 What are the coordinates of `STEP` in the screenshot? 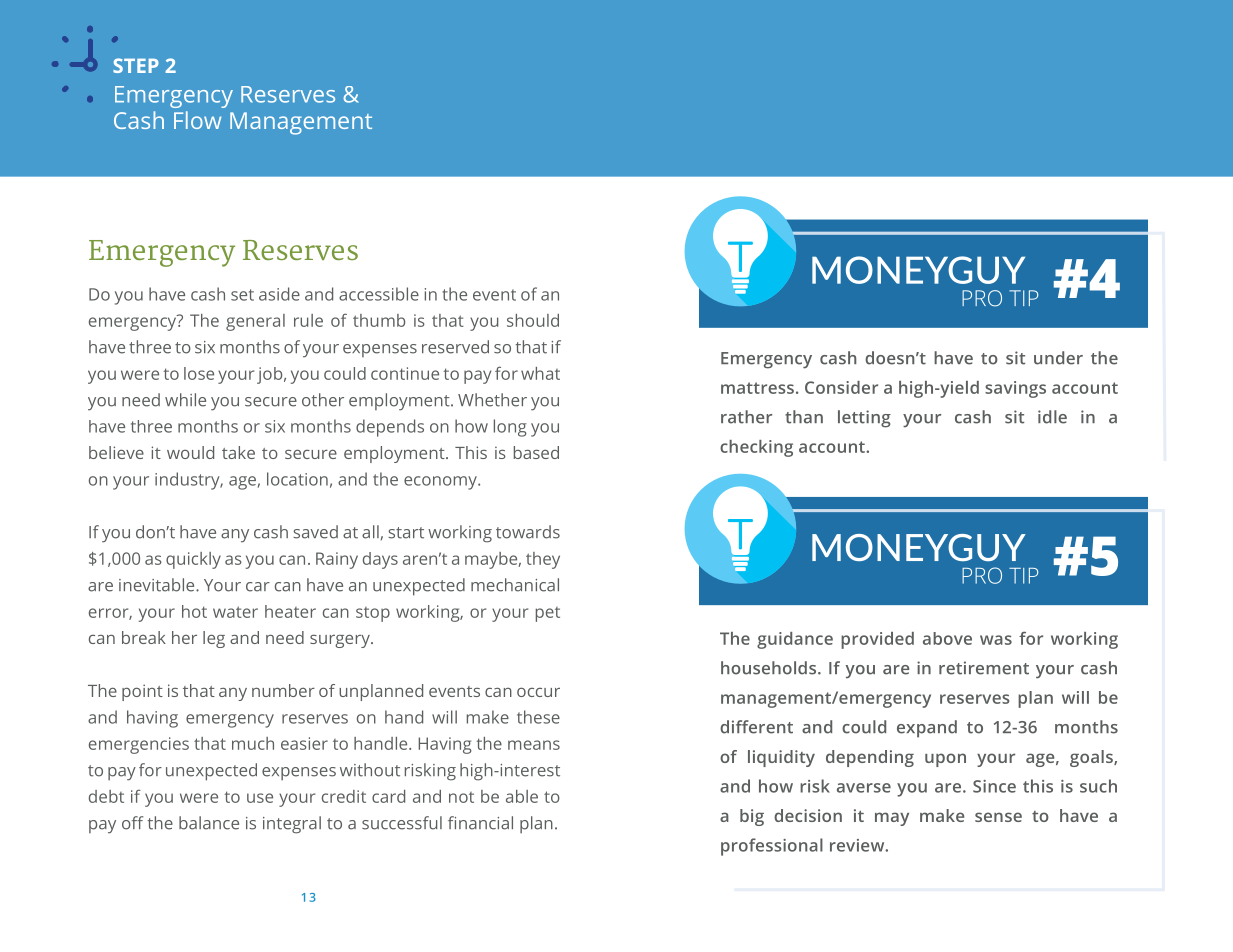 It's located at (136, 65).
